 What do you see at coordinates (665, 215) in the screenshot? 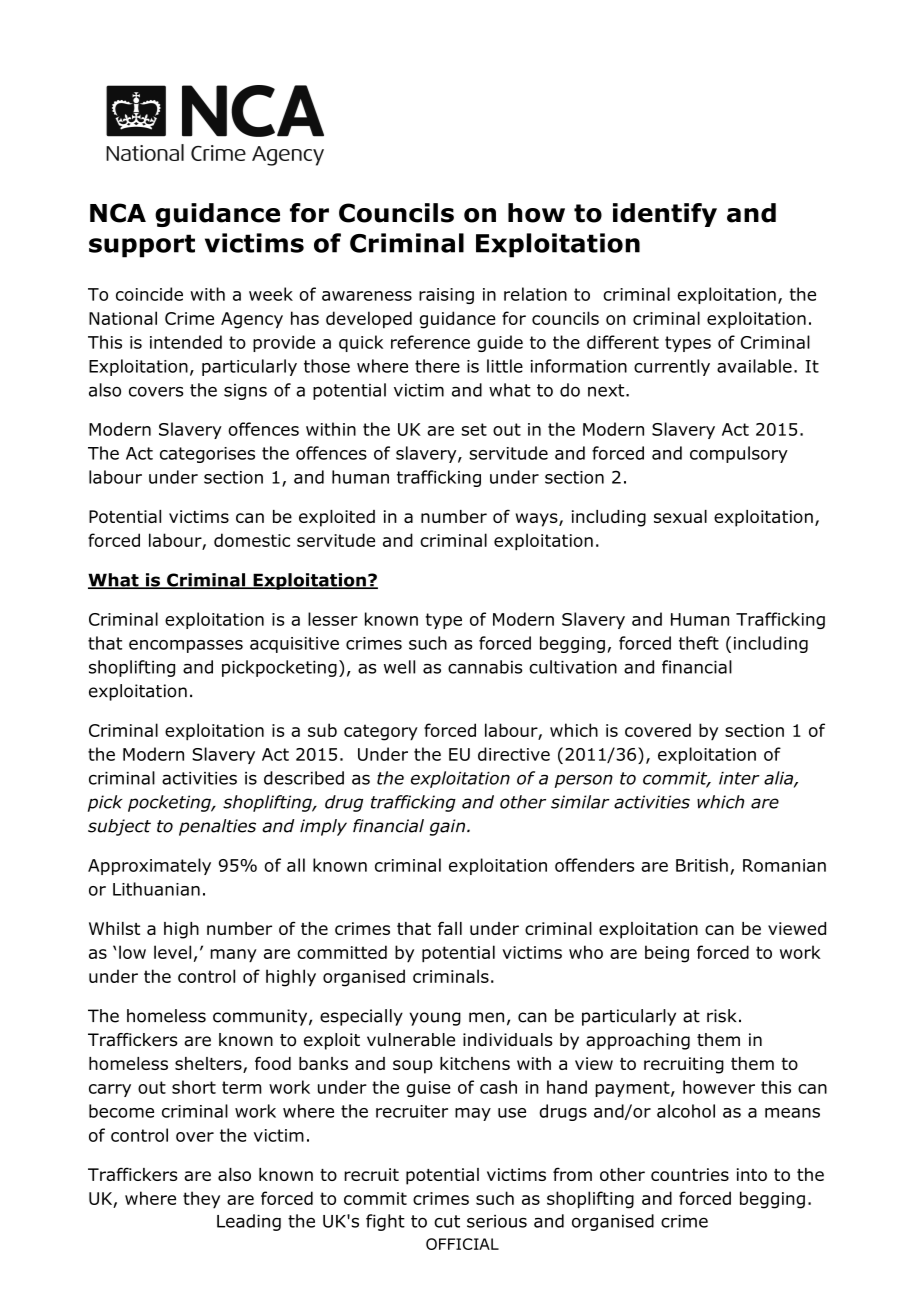
I see `identify` at bounding box center [665, 215].
